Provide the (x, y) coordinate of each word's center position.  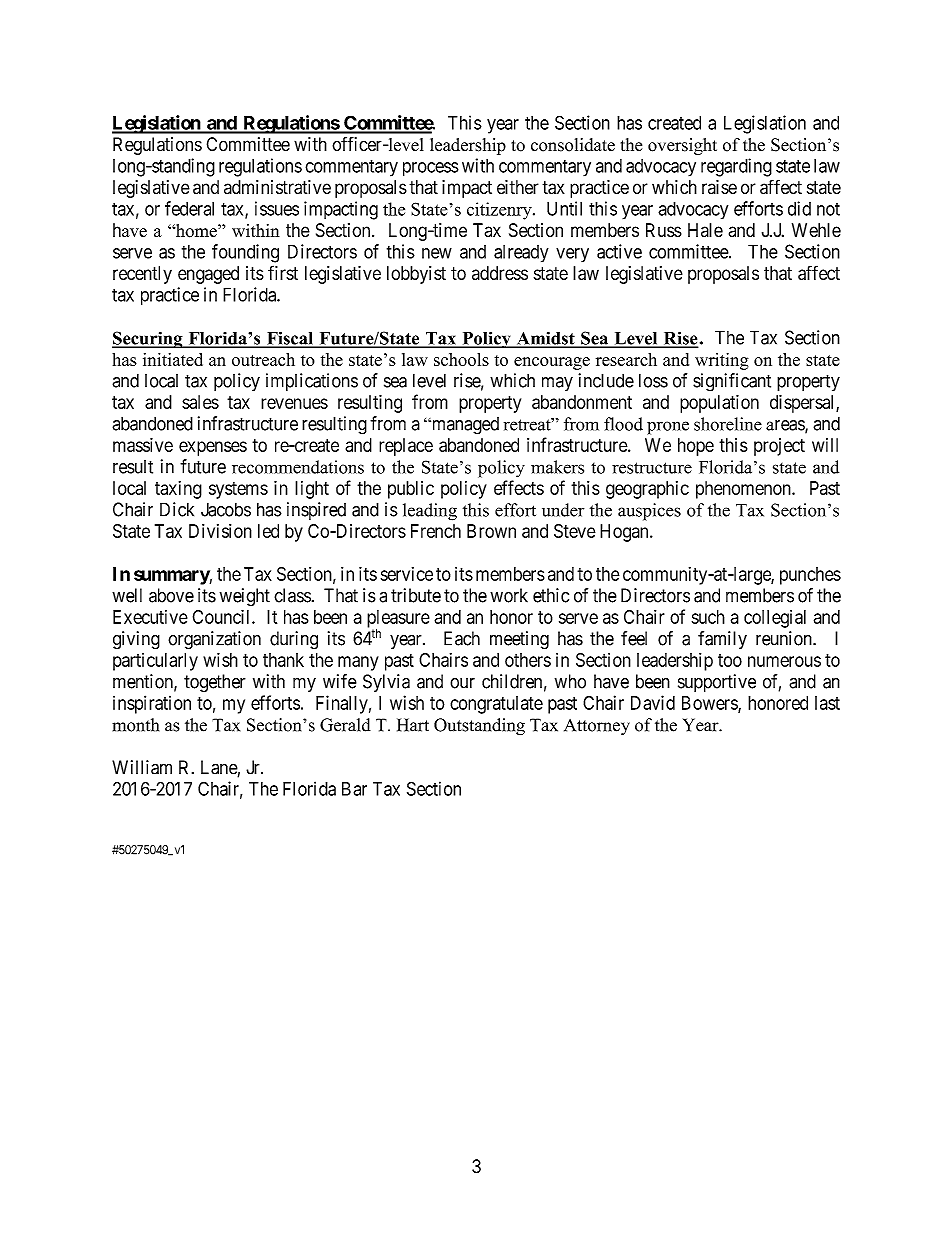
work (509, 595)
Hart (413, 725)
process (431, 169)
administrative (277, 187)
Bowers (710, 704)
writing (722, 361)
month (135, 725)
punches (810, 576)
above (171, 595)
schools (461, 359)
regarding (736, 167)
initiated (173, 359)
